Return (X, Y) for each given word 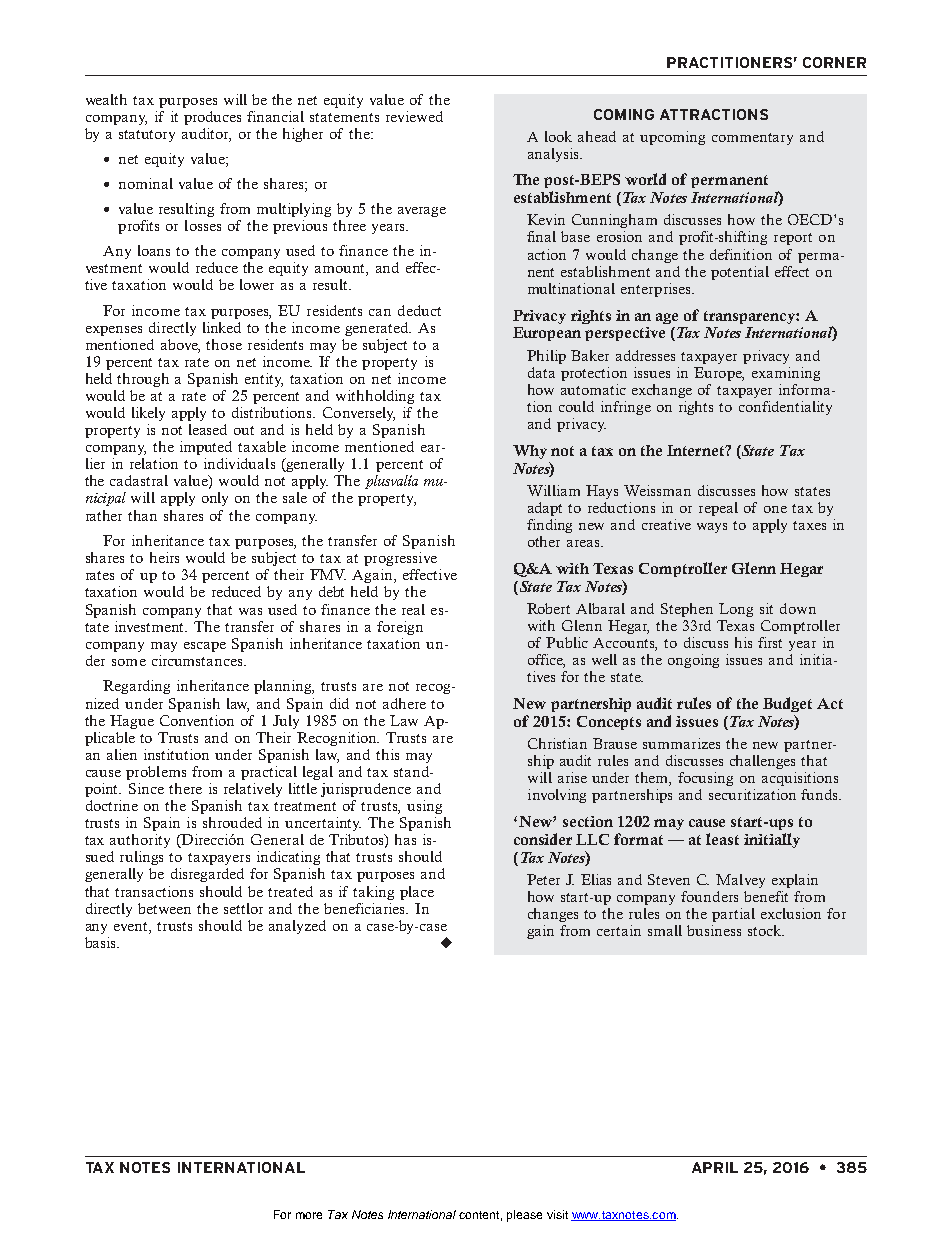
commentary (752, 139)
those (224, 344)
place (417, 893)
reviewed (414, 116)
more (309, 1215)
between (164, 908)
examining (786, 374)
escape (205, 647)
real (413, 609)
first (770, 642)
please (524, 1216)
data (541, 372)
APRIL (715, 1167)
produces (212, 118)
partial (733, 915)
